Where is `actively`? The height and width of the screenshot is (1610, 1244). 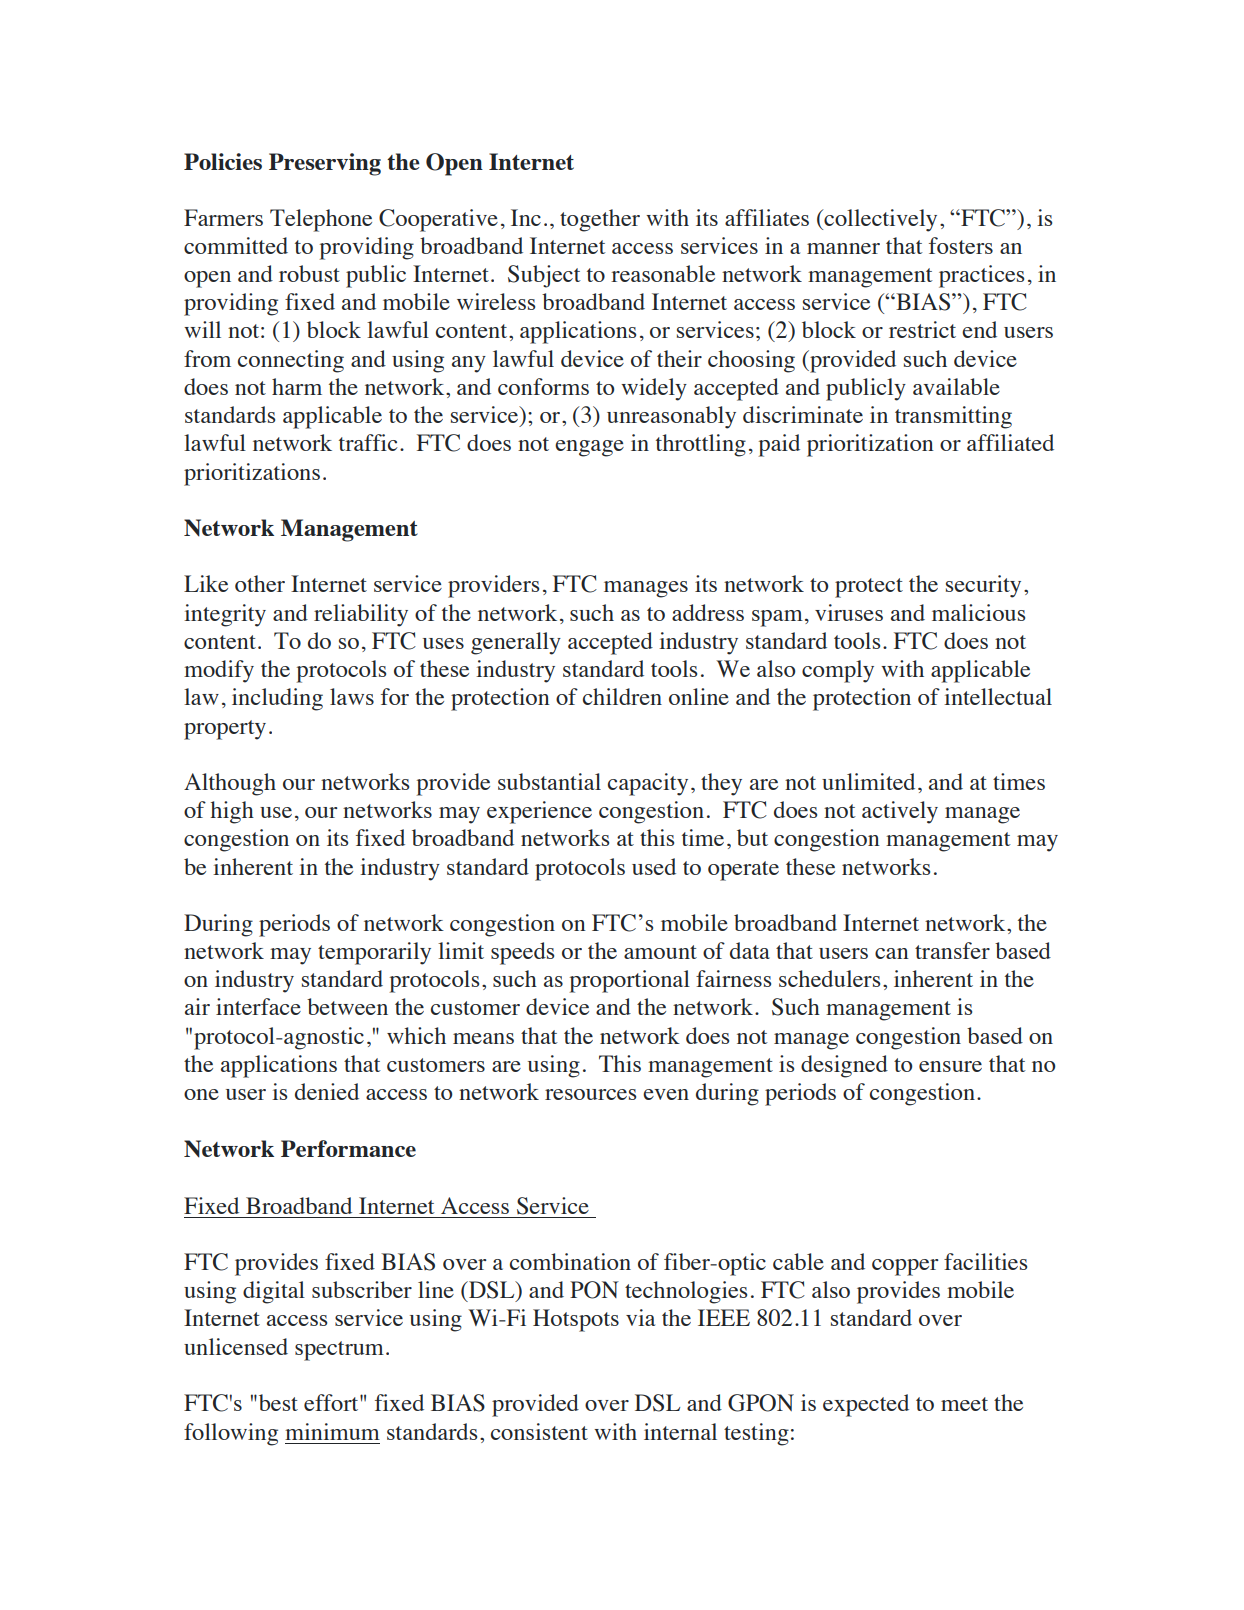 actively is located at coordinates (900, 812).
